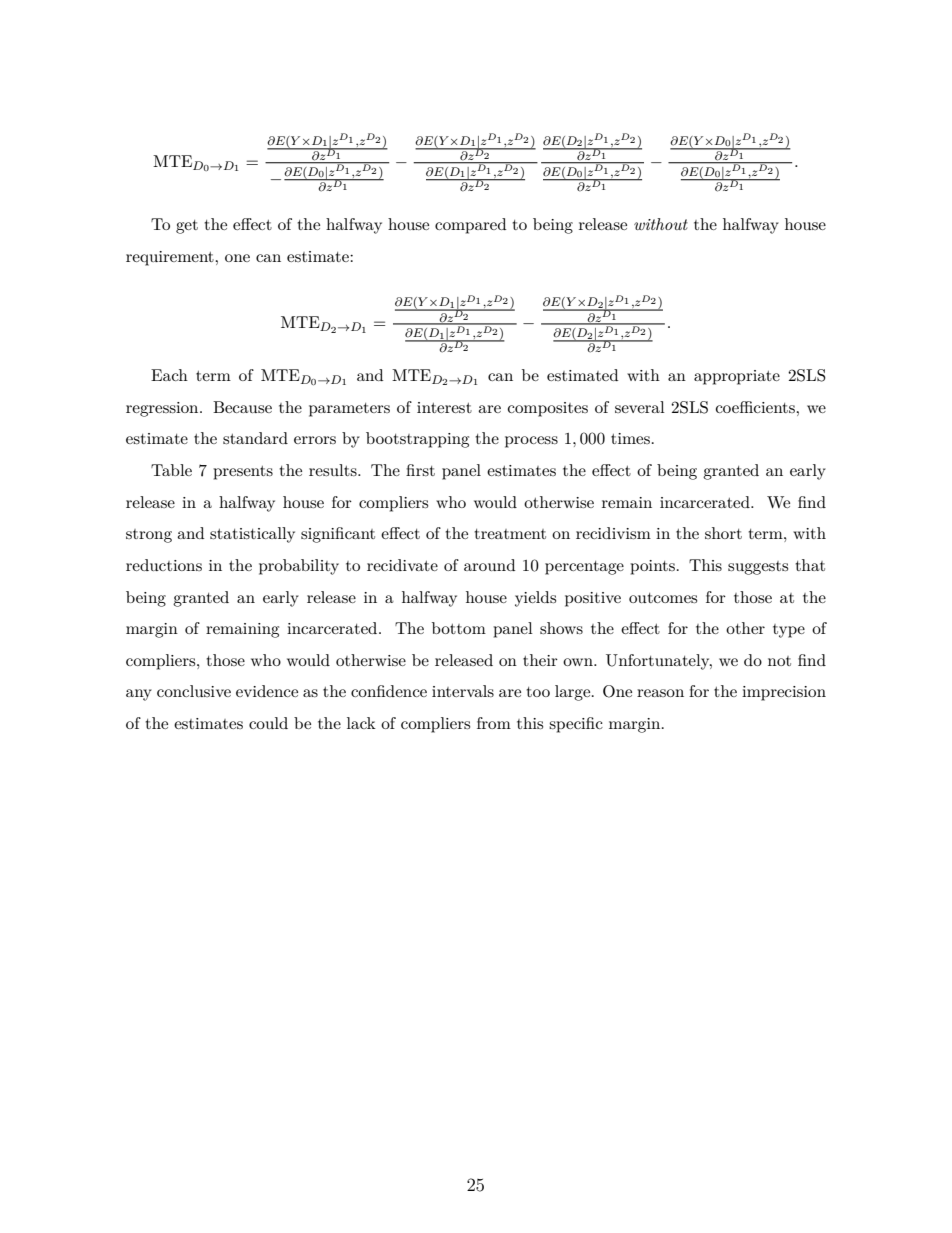 This screenshot has height=1233, width=952. What do you see at coordinates (420, 470) in the screenshot?
I see `first` at bounding box center [420, 470].
